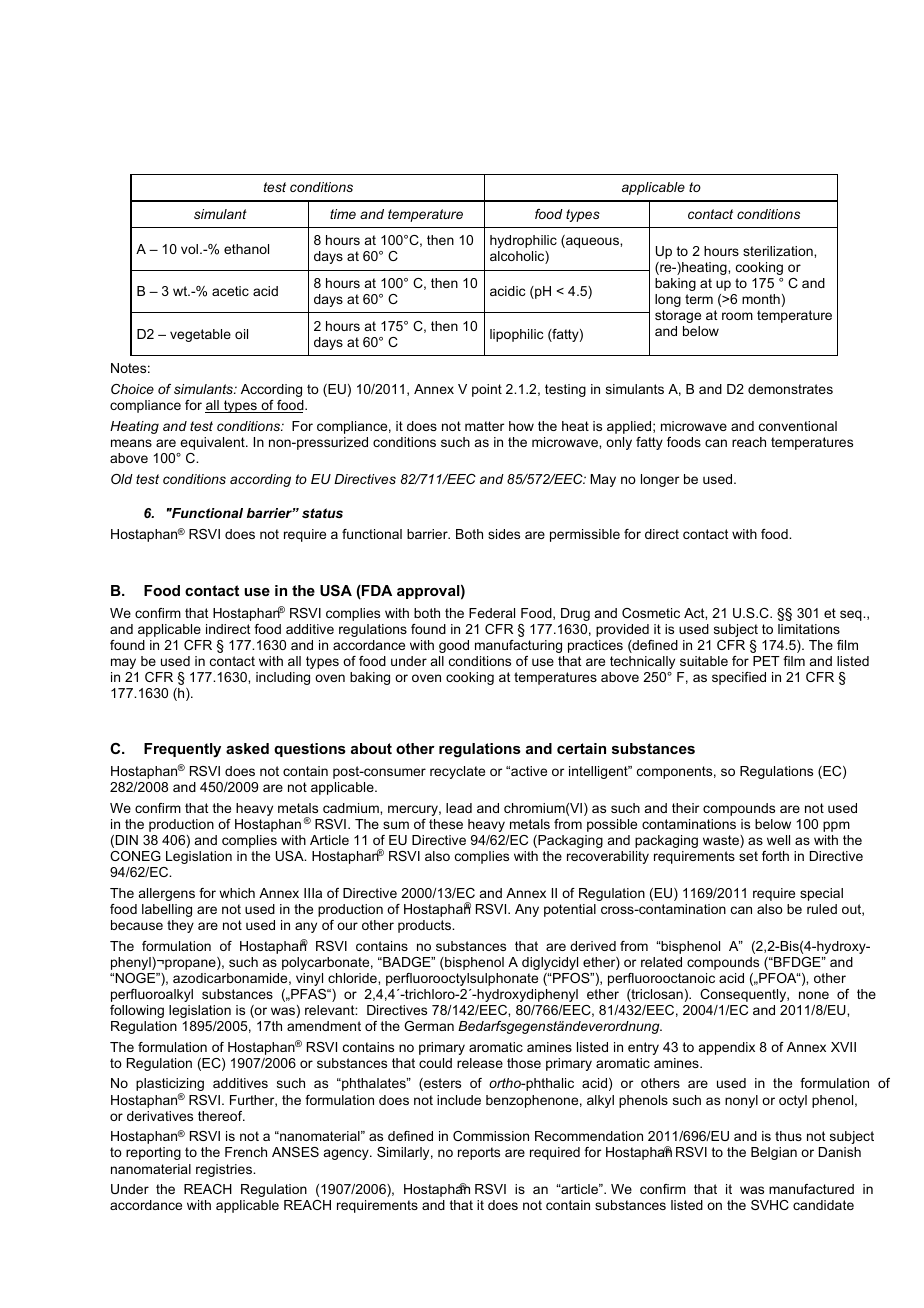 The height and width of the document is (1308, 924). Describe the element at coordinates (454, 646) in the document. I see `good` at that location.
